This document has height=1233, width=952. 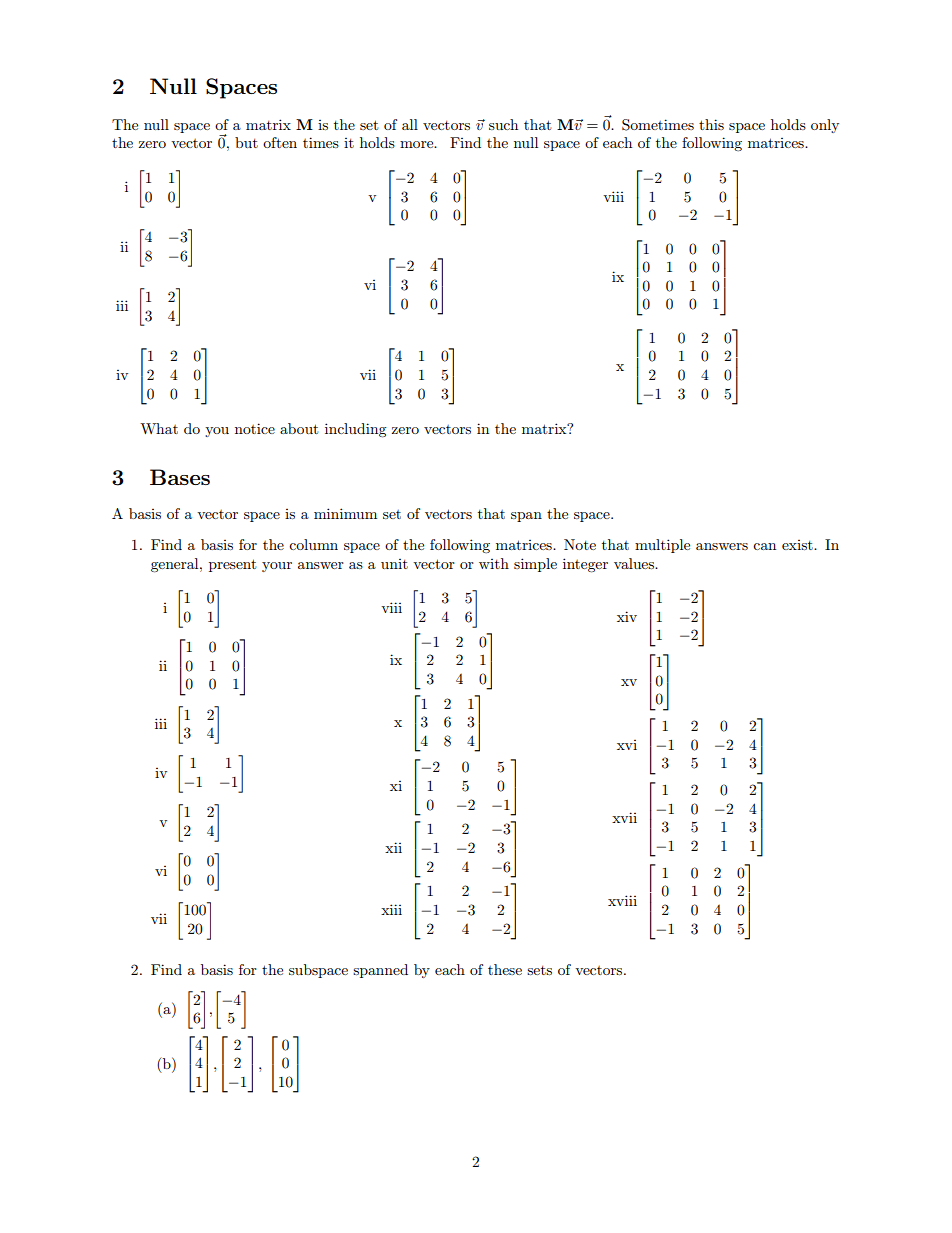 I want to click on including, so click(x=356, y=430).
